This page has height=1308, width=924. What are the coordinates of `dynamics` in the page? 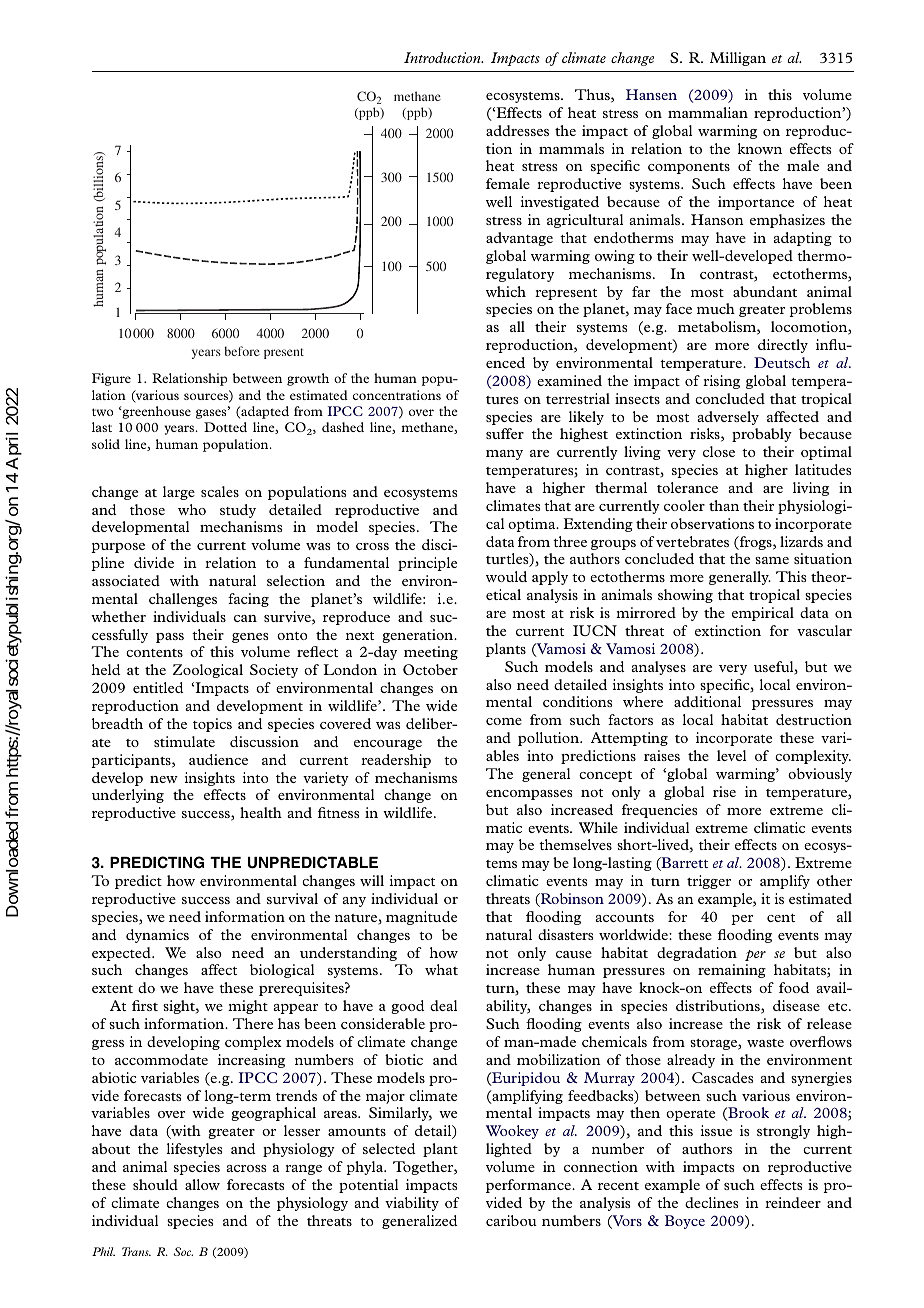 It's located at (157, 936).
